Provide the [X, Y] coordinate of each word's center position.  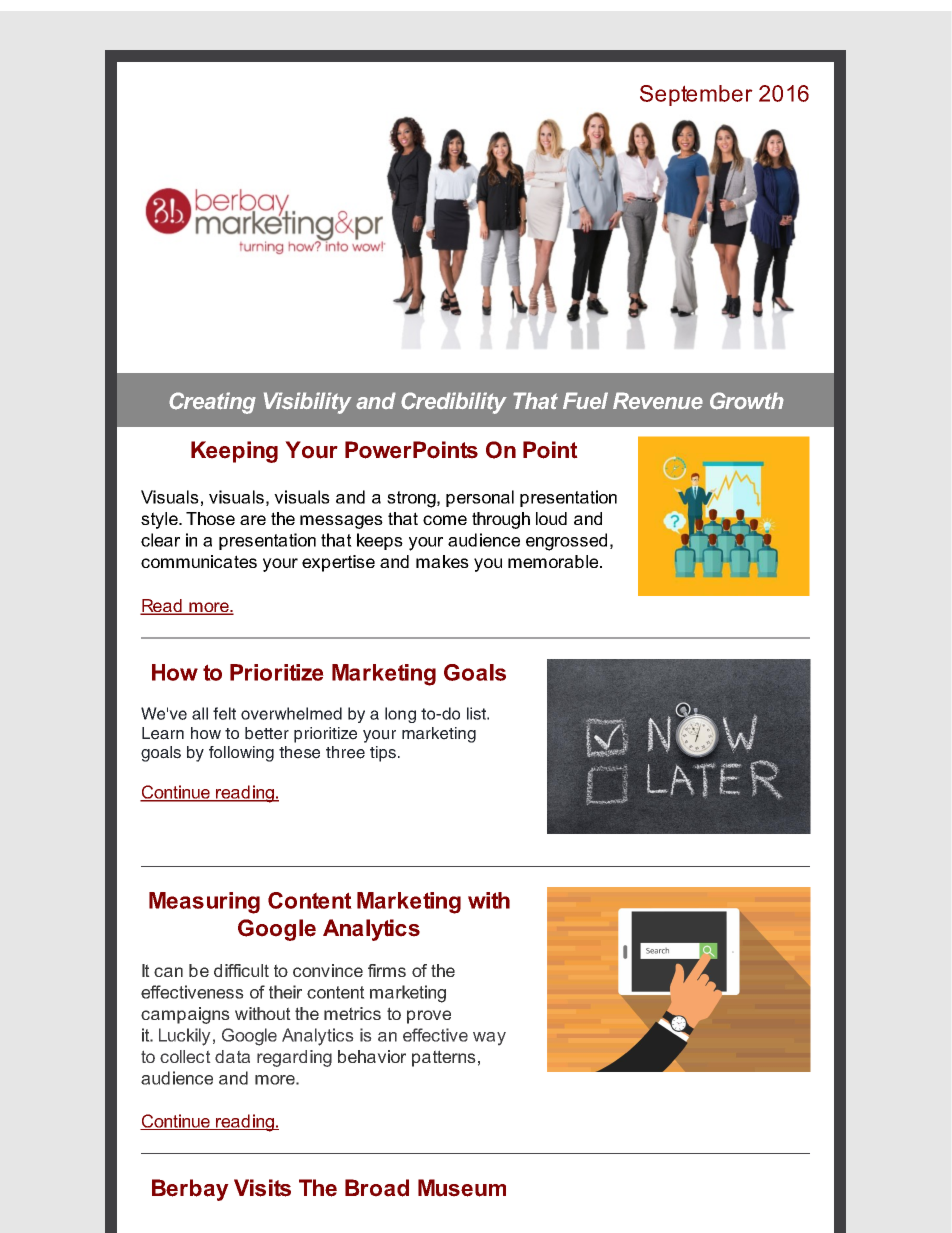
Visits [262, 1188]
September [696, 95]
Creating [212, 403]
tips [384, 754]
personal [480, 498]
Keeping [234, 452]
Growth [747, 401]
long [400, 715]
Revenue [658, 401]
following [241, 754]
